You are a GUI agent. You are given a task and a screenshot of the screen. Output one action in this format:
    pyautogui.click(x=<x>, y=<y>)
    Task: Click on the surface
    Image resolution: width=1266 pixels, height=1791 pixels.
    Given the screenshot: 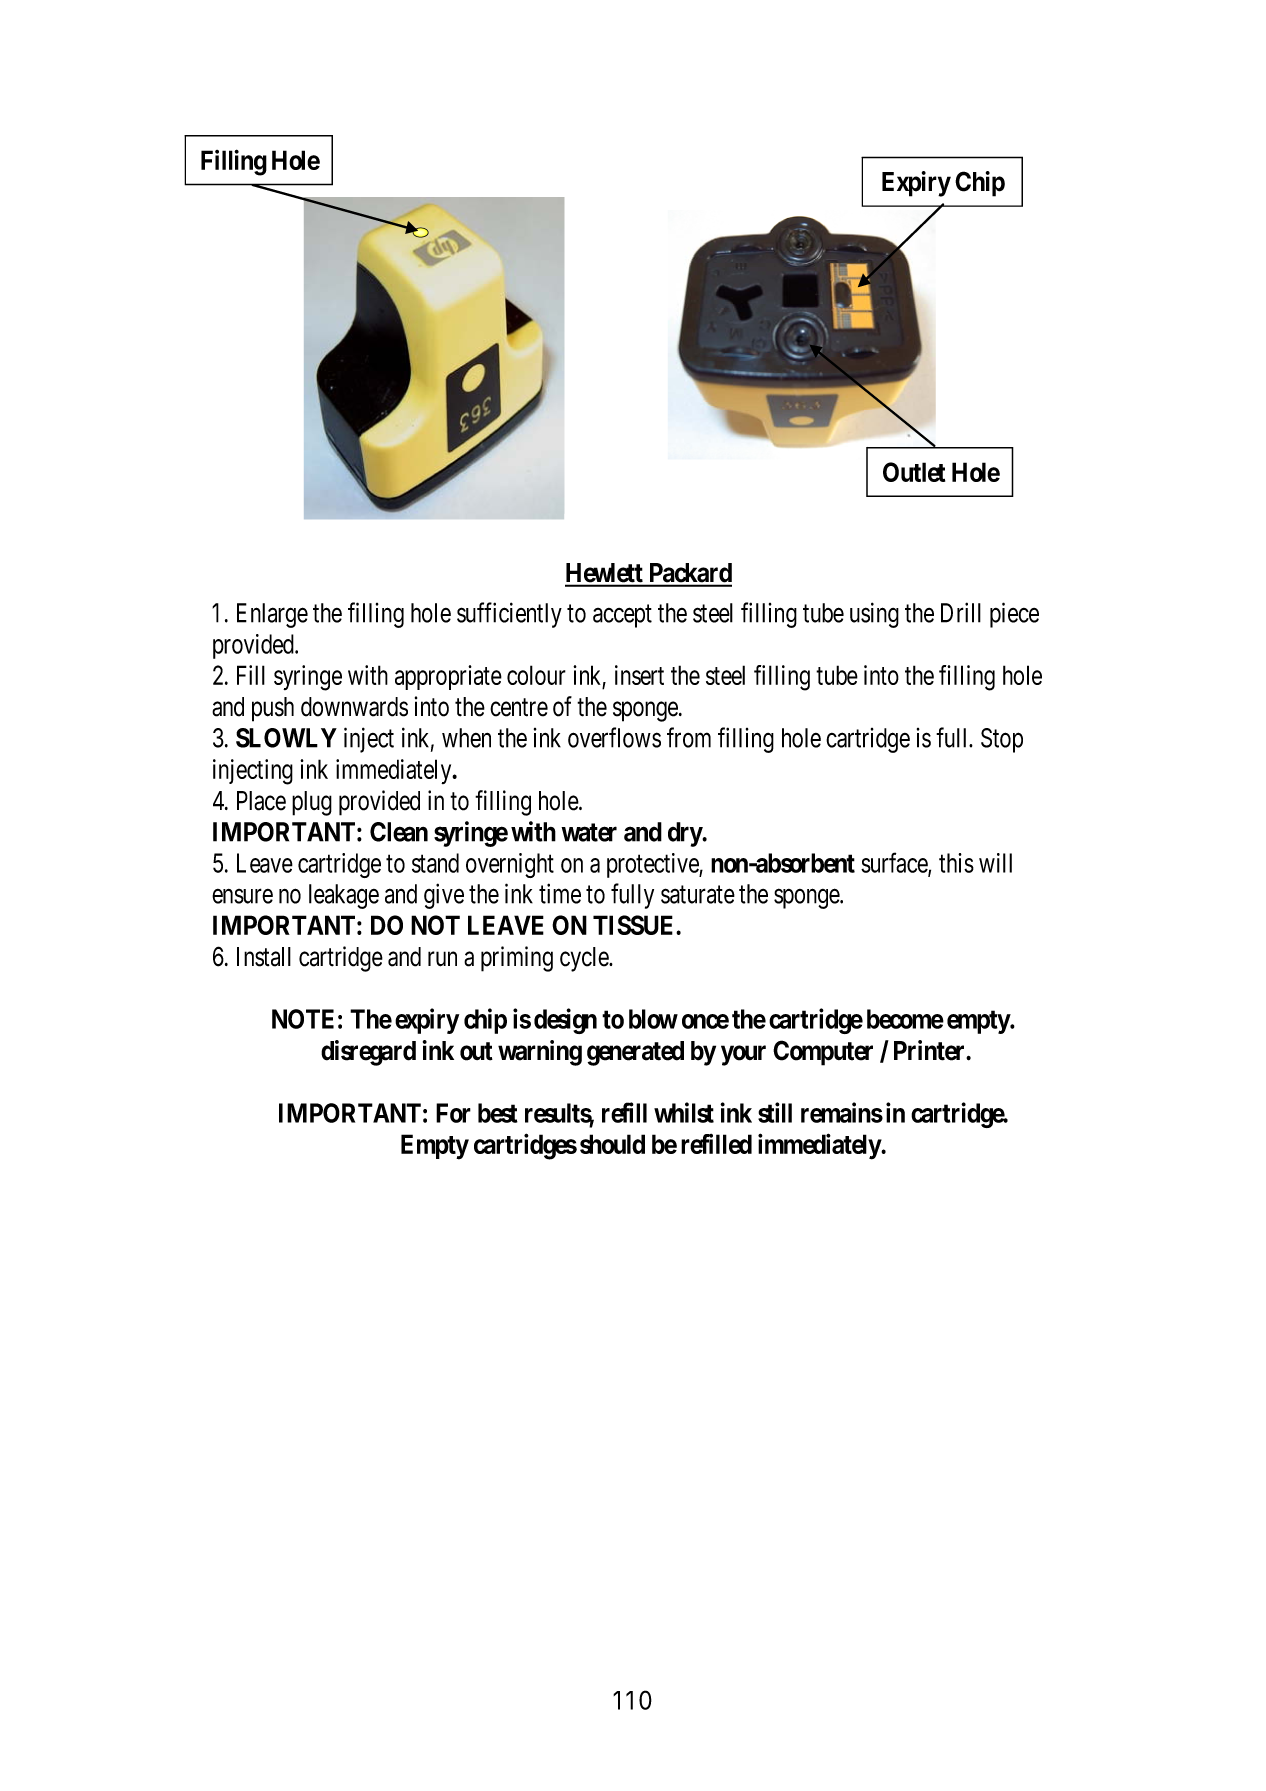 What is the action you would take?
    pyautogui.click(x=895, y=863)
